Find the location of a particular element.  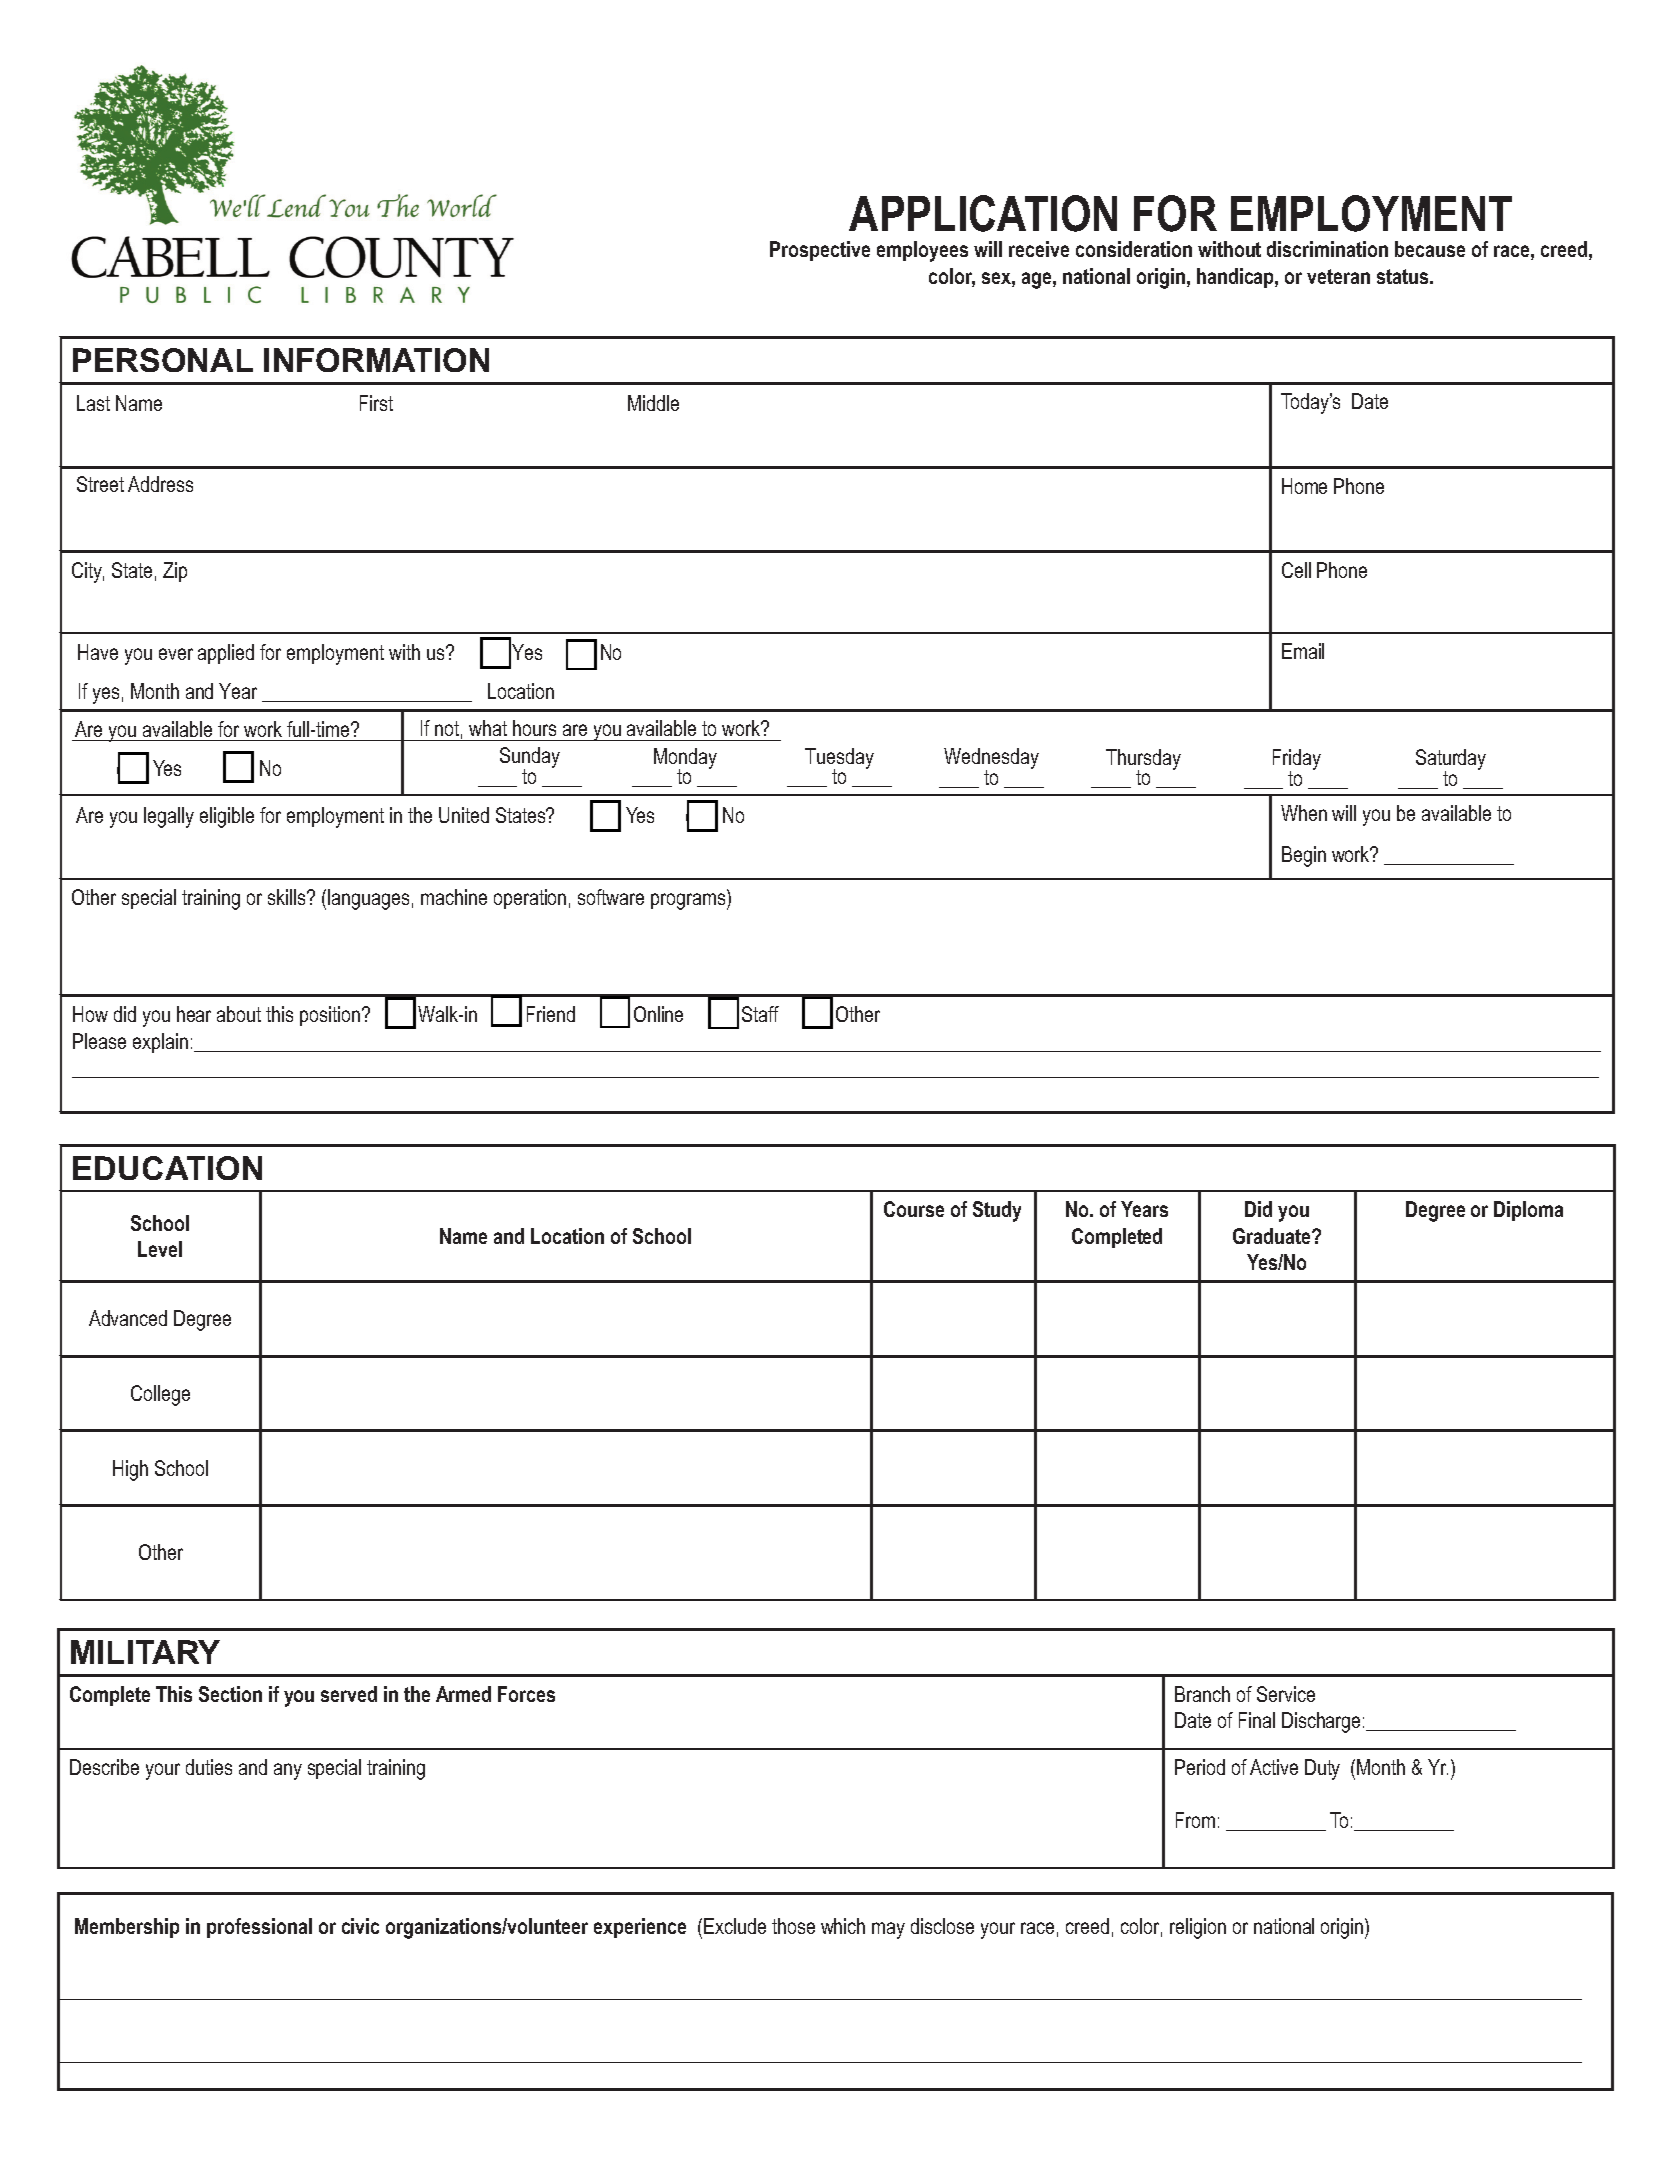

Prospective is located at coordinates (820, 251).
